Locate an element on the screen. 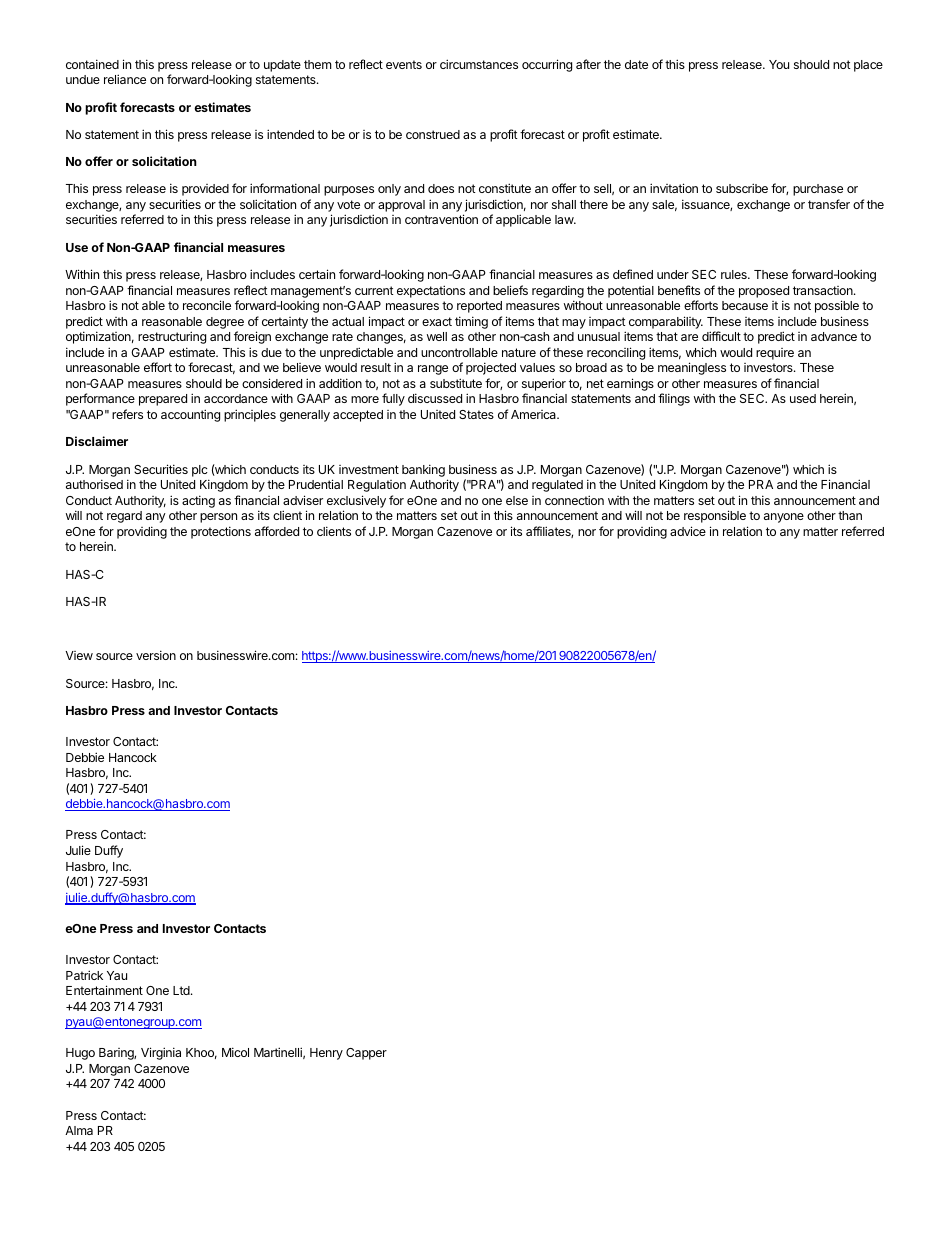 The width and height of the screenshot is (952, 1233). version is located at coordinates (156, 655).
